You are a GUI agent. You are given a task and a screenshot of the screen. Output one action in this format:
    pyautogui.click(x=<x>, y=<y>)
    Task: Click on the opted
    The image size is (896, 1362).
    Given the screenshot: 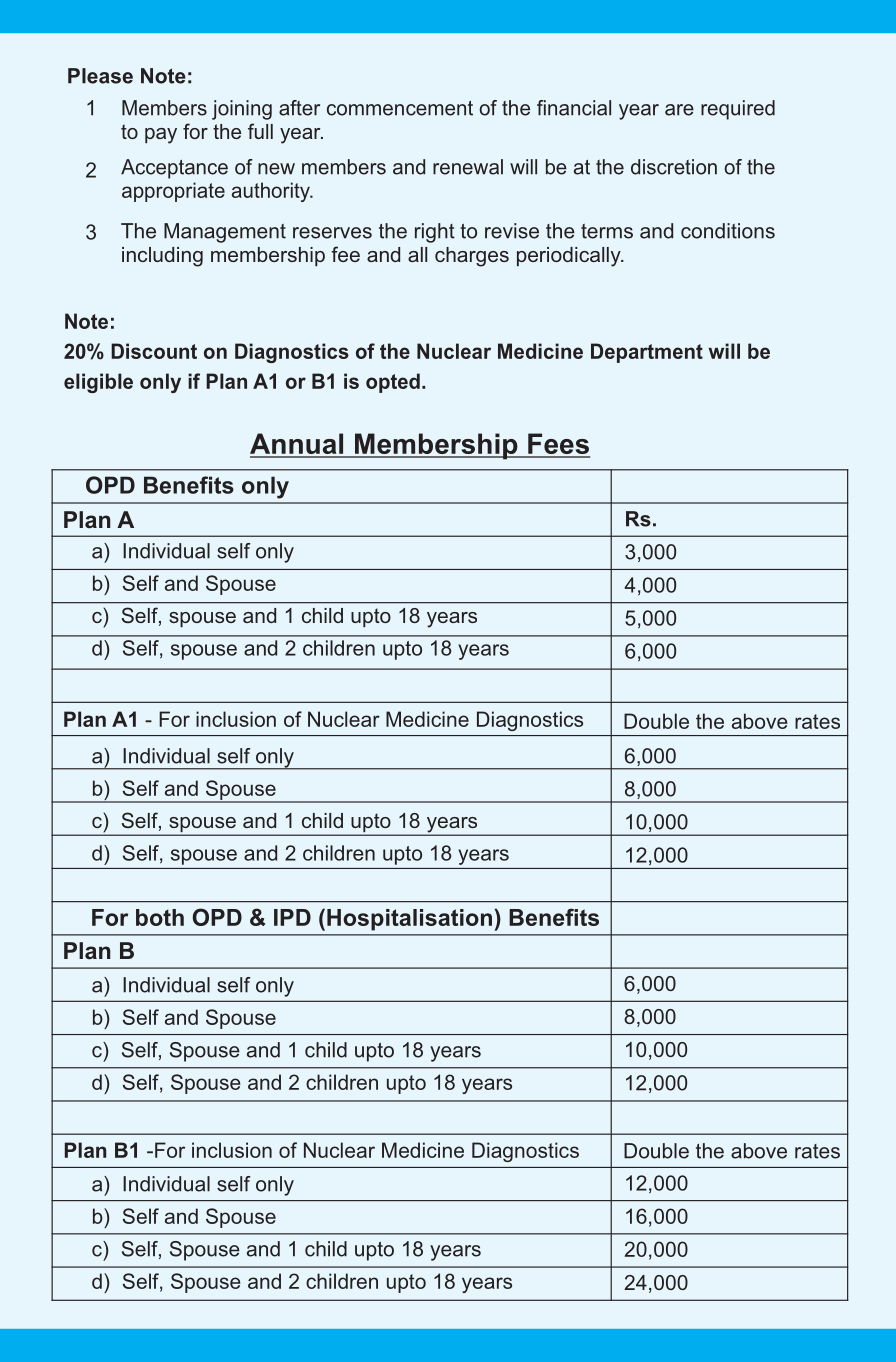 What is the action you would take?
    pyautogui.click(x=393, y=383)
